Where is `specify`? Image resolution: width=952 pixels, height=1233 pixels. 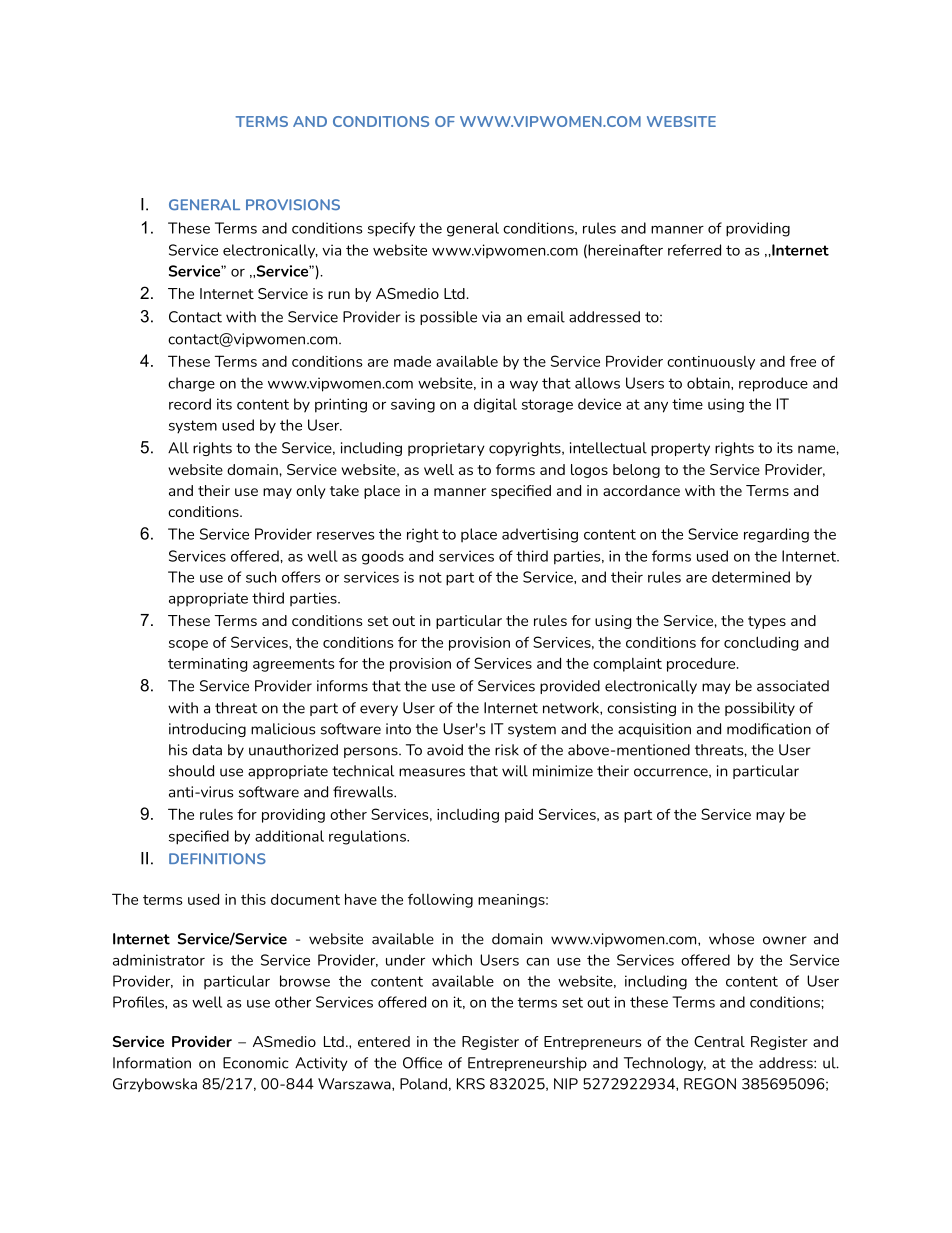 specify is located at coordinates (391, 229).
